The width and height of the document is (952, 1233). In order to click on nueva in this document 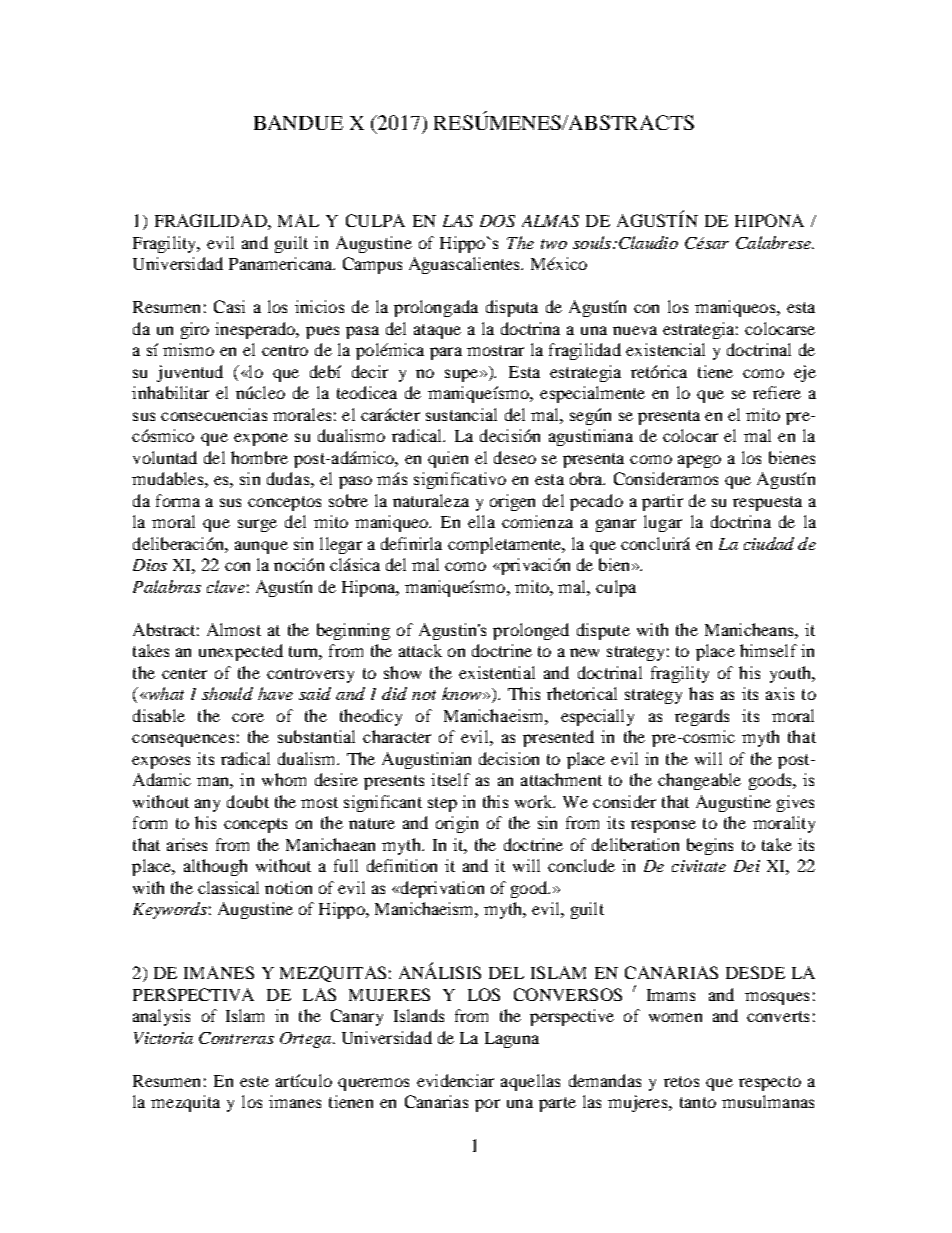, I will do `click(635, 330)`.
